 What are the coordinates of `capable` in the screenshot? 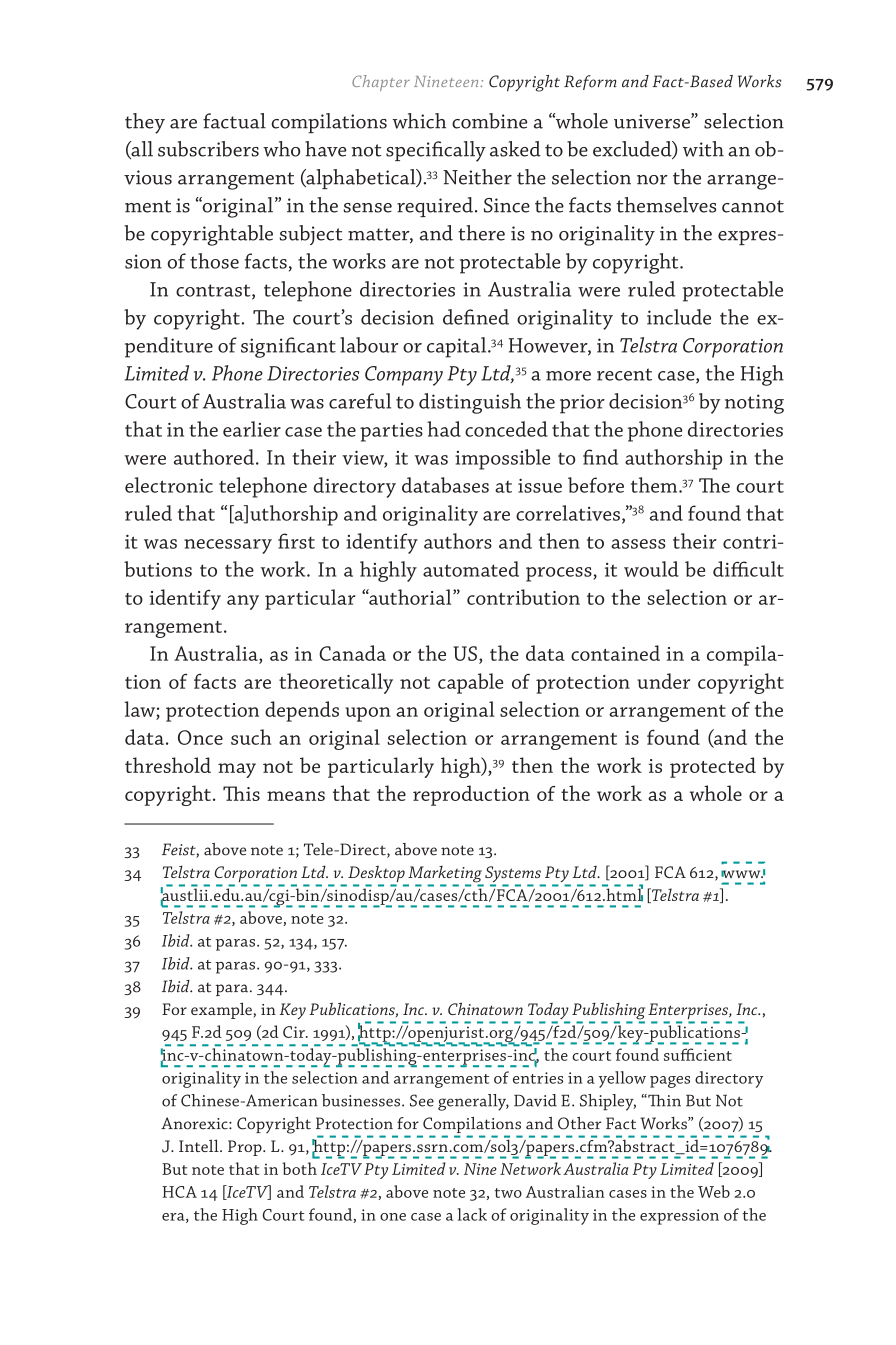 It's located at (470, 683).
